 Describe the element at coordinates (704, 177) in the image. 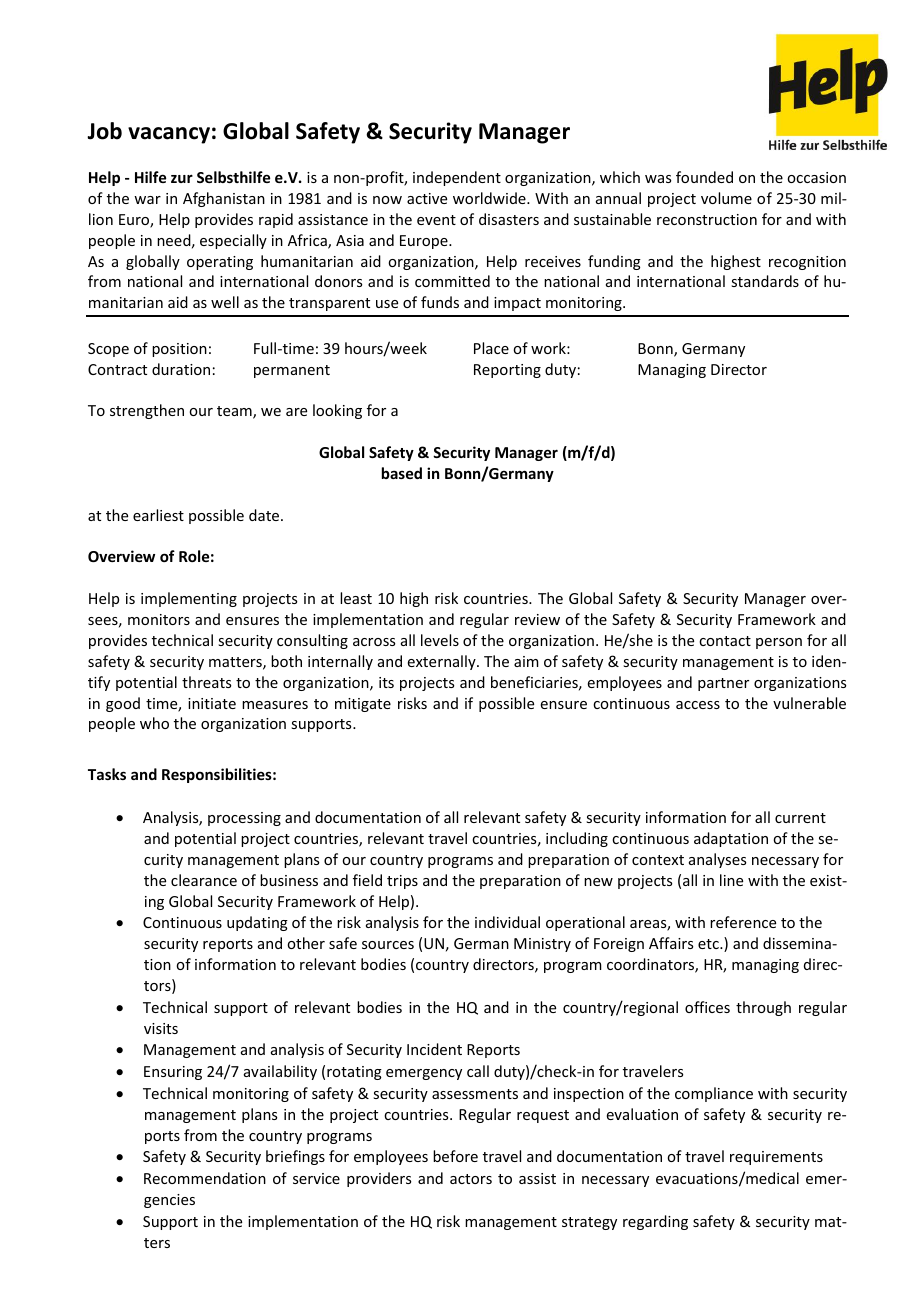

I see `founded` at that location.
